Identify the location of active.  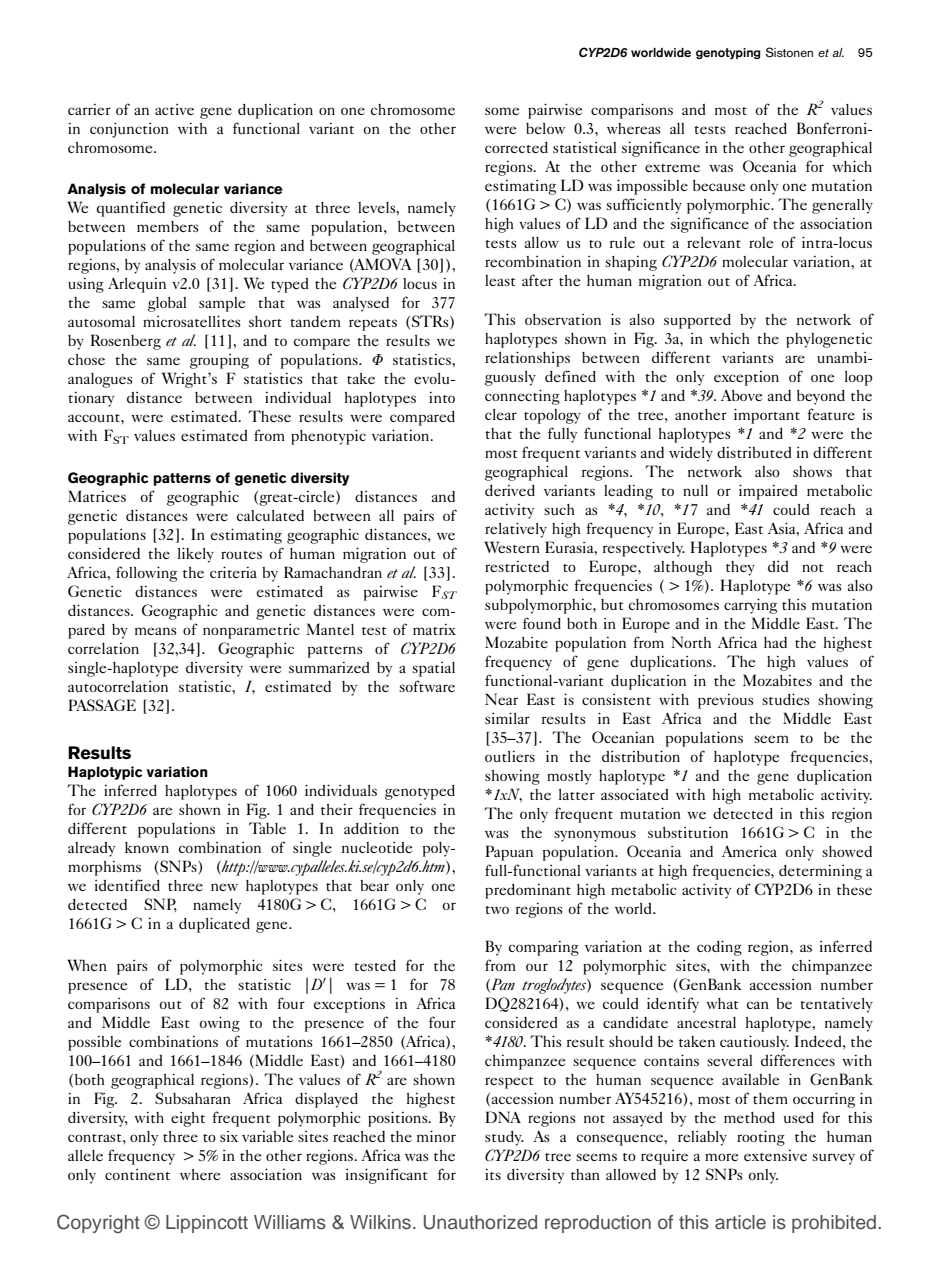
(174, 109).
